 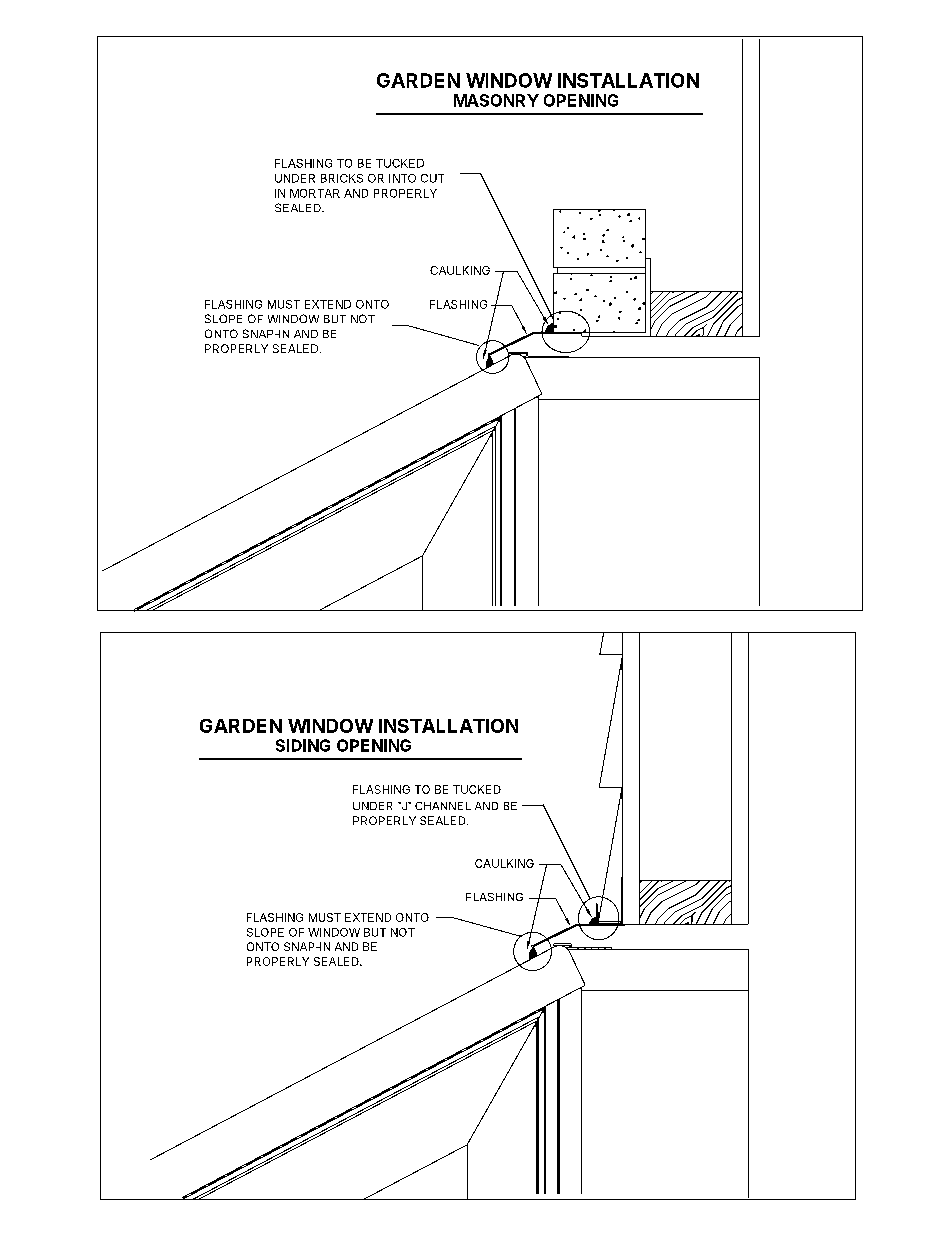 I want to click on CHANNEL, so click(x=443, y=806).
